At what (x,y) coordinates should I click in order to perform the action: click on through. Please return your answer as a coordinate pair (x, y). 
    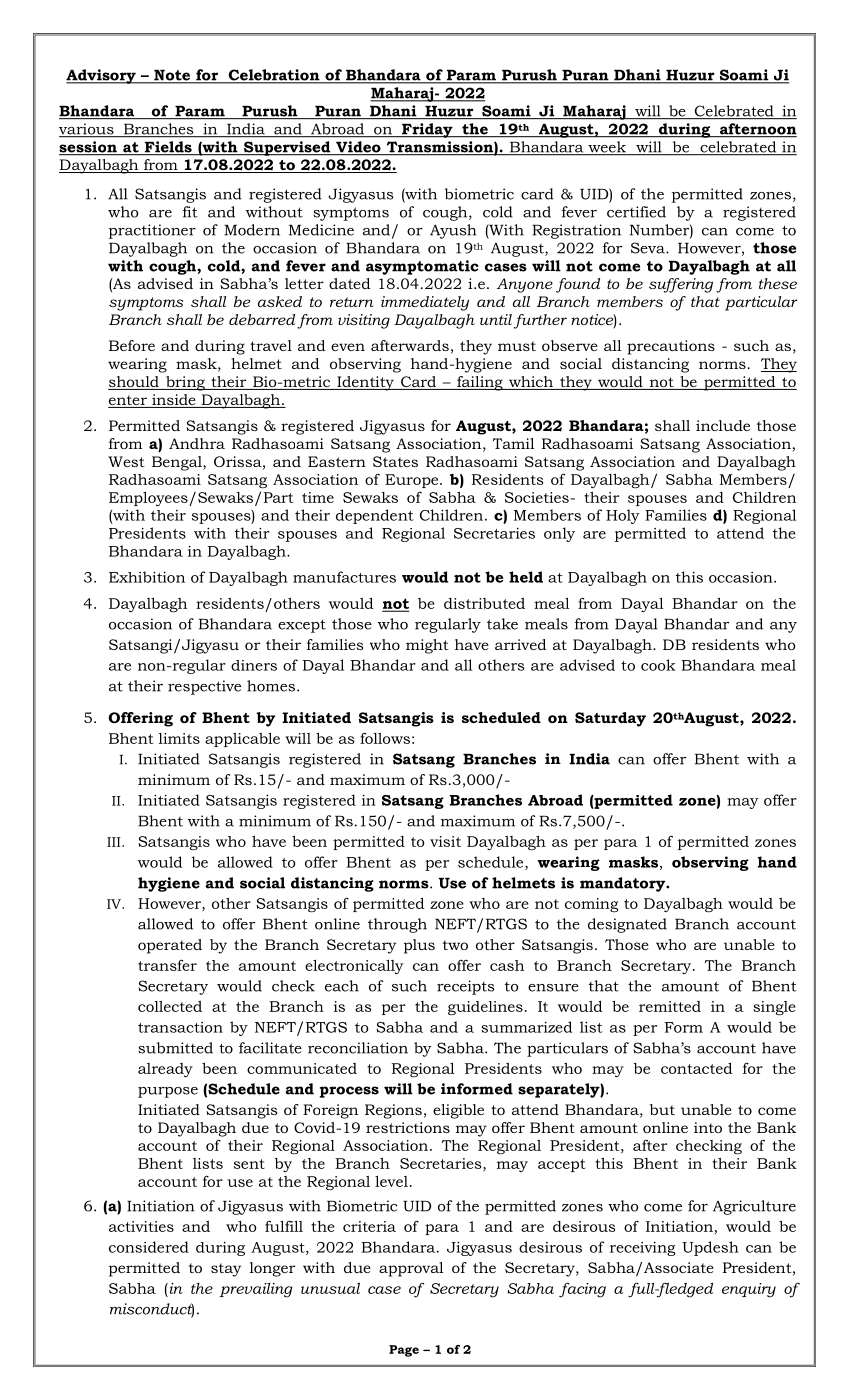
    Looking at the image, I should click on (397, 925).
